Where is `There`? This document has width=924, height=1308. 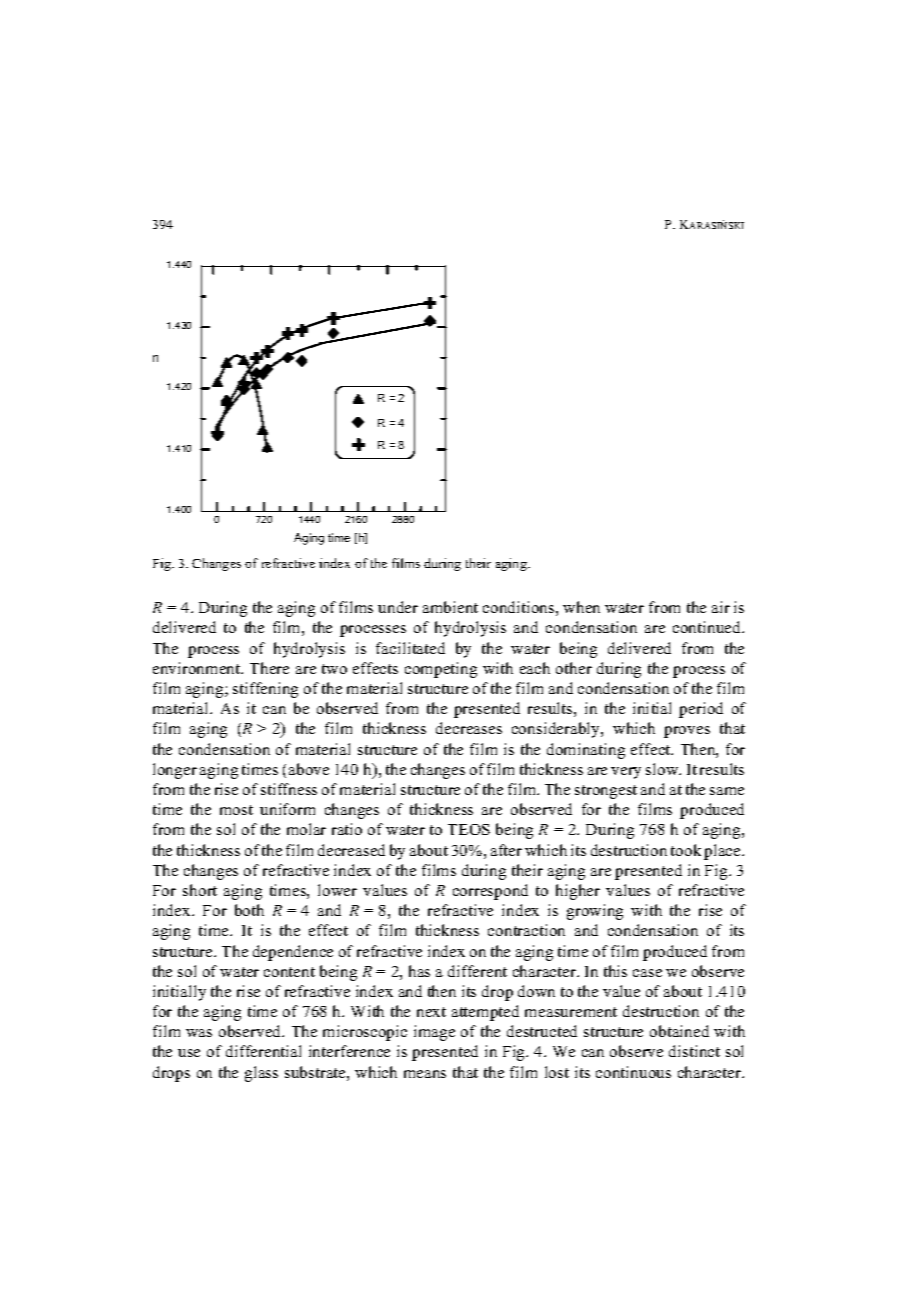
There is located at coordinates (269, 668).
